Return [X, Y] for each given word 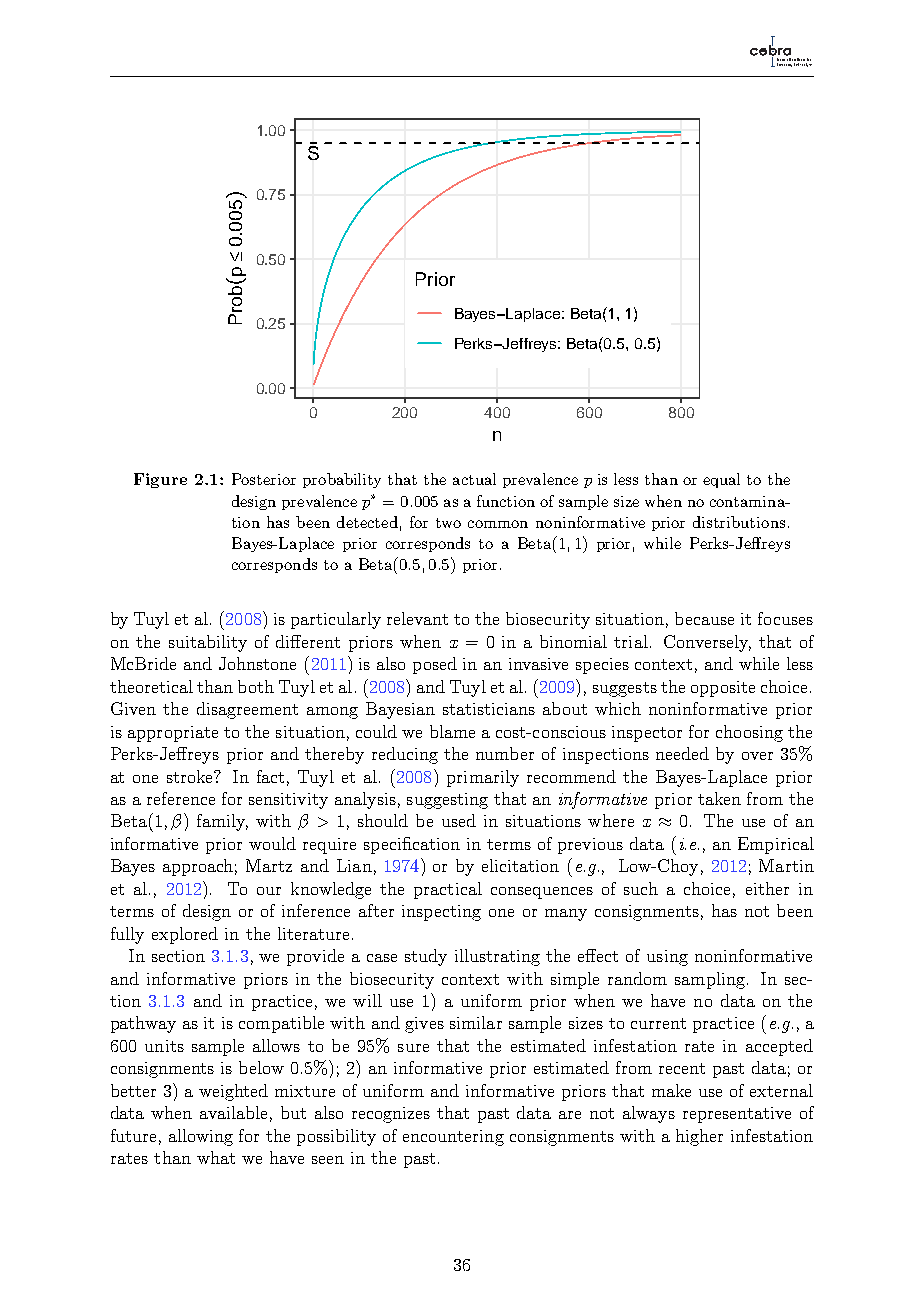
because [704, 618]
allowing [201, 1137]
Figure [160, 480]
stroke [191, 776]
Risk [798, 63]
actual [474, 479]
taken [719, 798]
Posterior [264, 479]
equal [721, 480]
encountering [453, 1138]
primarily [483, 778]
